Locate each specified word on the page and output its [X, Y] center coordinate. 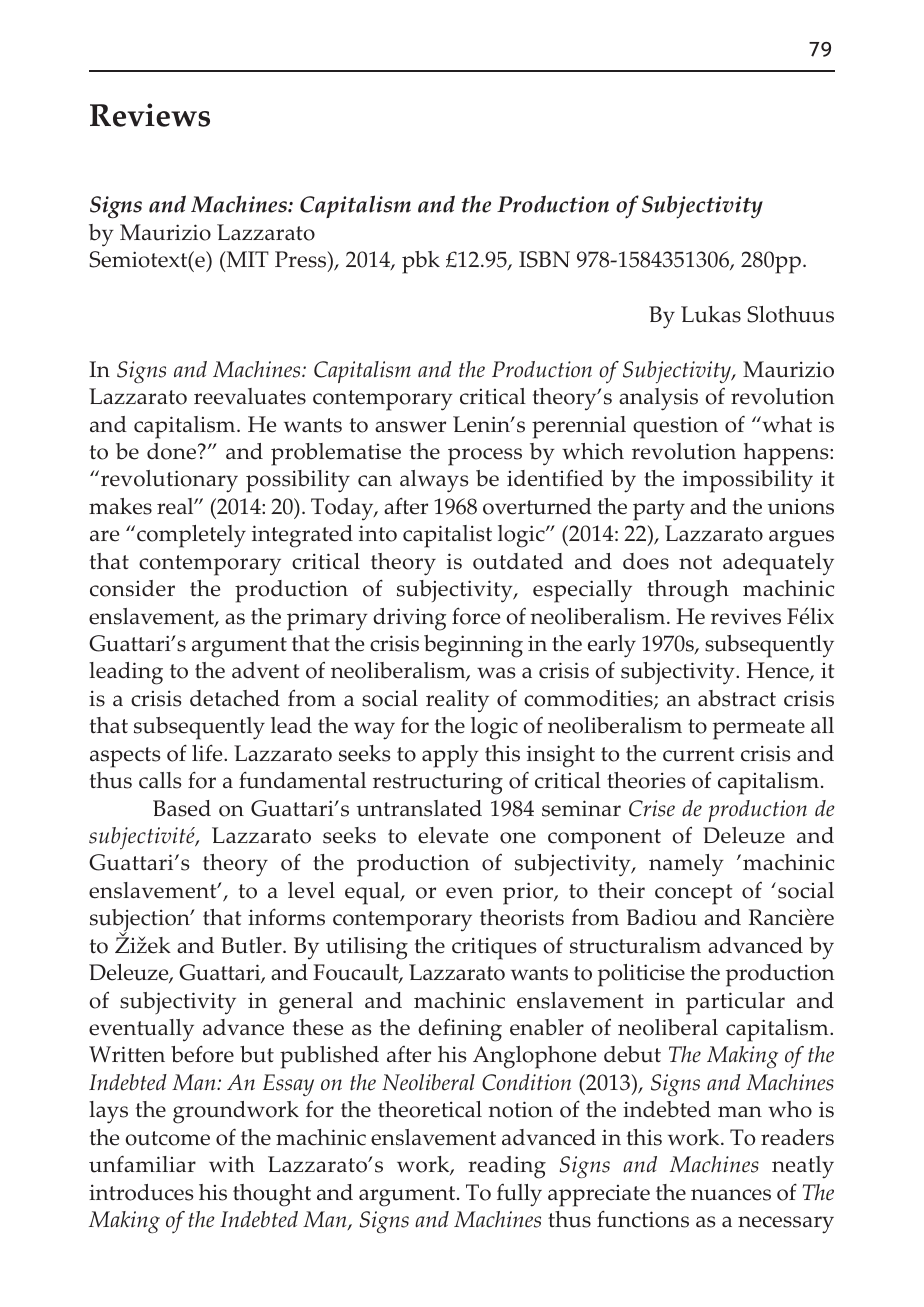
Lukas [711, 314]
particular [735, 1003]
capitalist [447, 536]
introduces [141, 1192]
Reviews [150, 115]
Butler [252, 945]
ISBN [544, 259]
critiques [494, 948]
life [208, 753]
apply [450, 756]
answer [410, 427]
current [699, 754]
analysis [658, 399]
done [173, 451]
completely [191, 536]
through [688, 591]
